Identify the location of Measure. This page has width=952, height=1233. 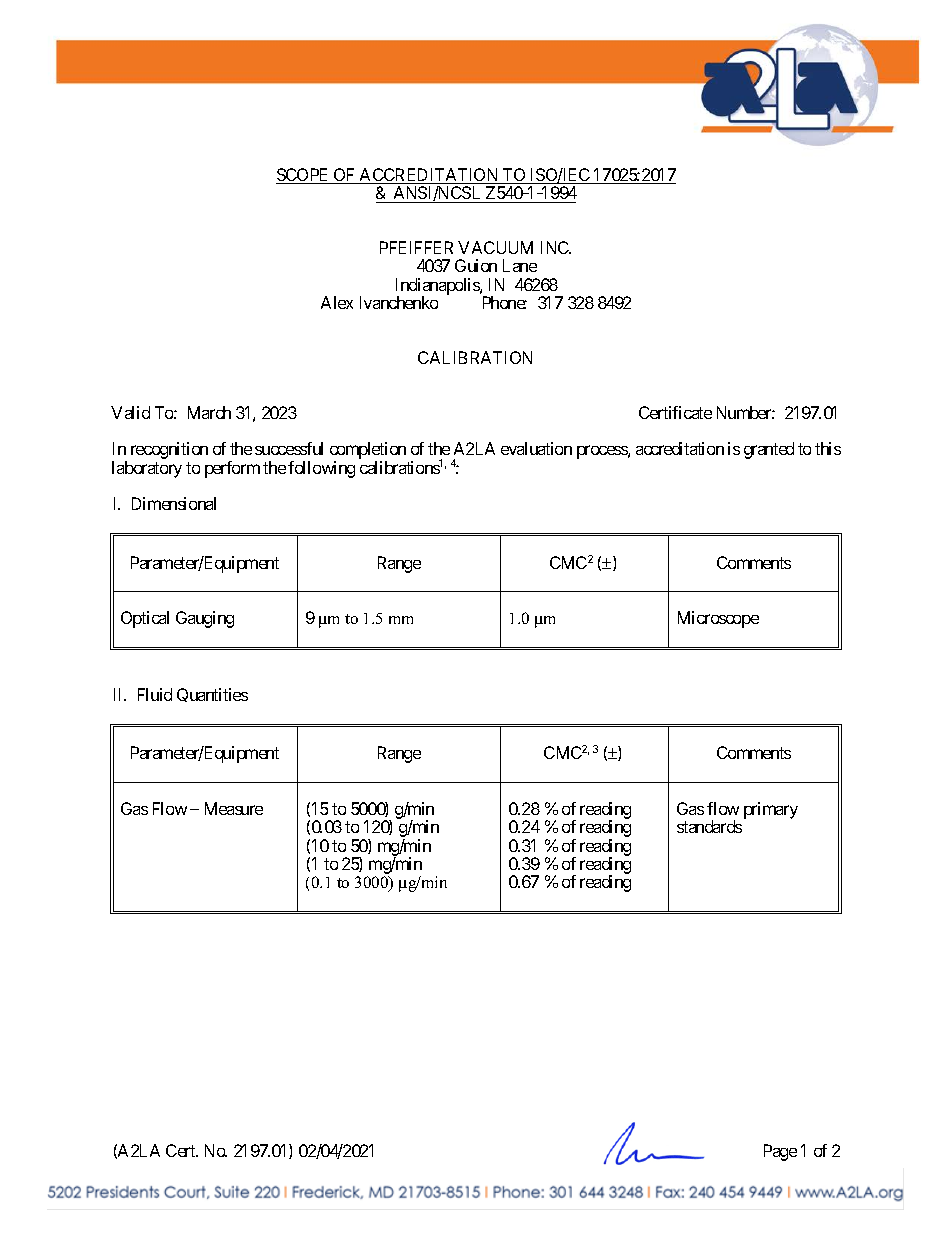
(234, 808).
